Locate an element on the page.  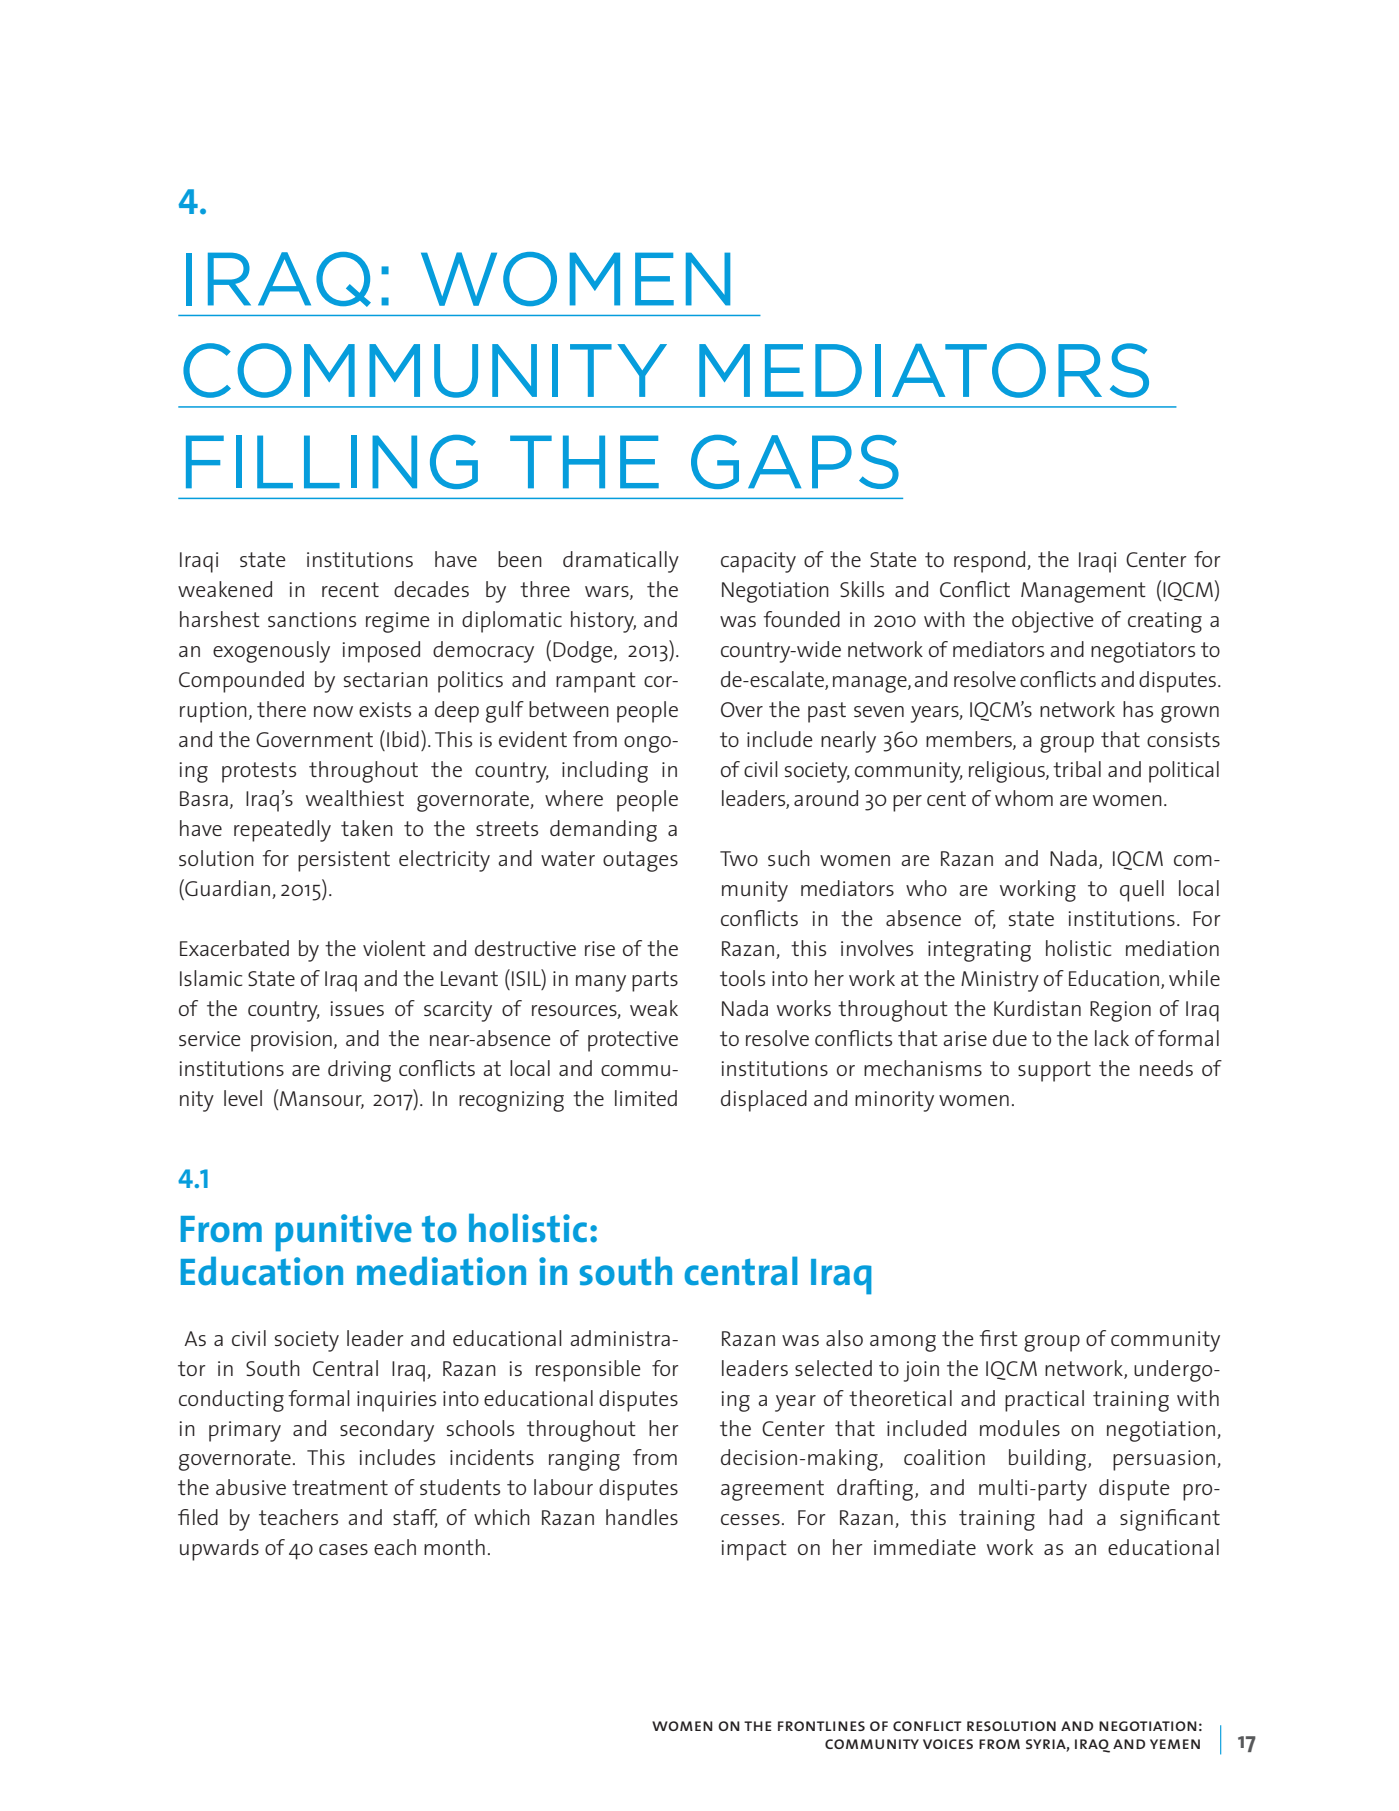
capacity is located at coordinates (758, 562).
